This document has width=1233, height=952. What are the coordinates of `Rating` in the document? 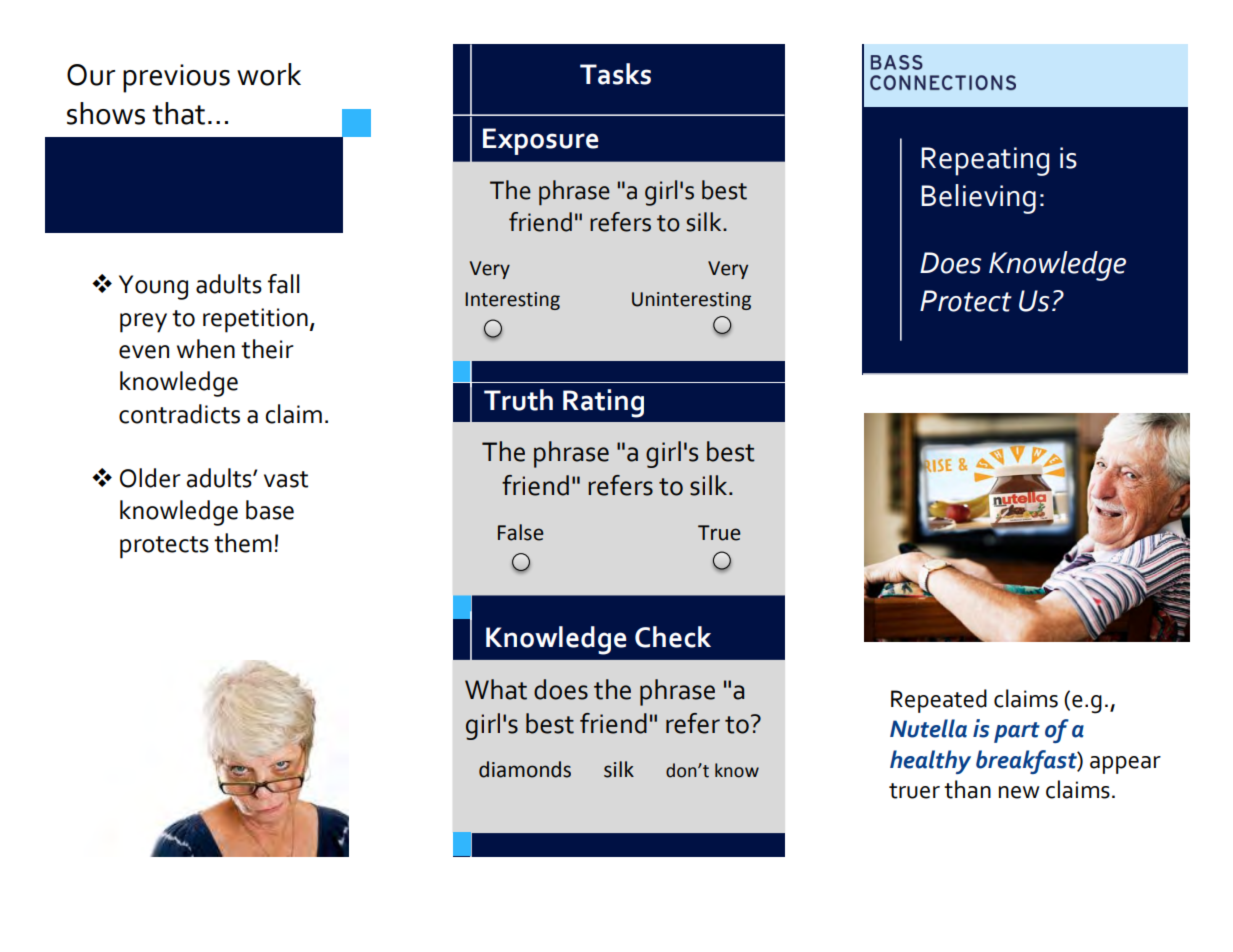 It's located at (603, 403).
